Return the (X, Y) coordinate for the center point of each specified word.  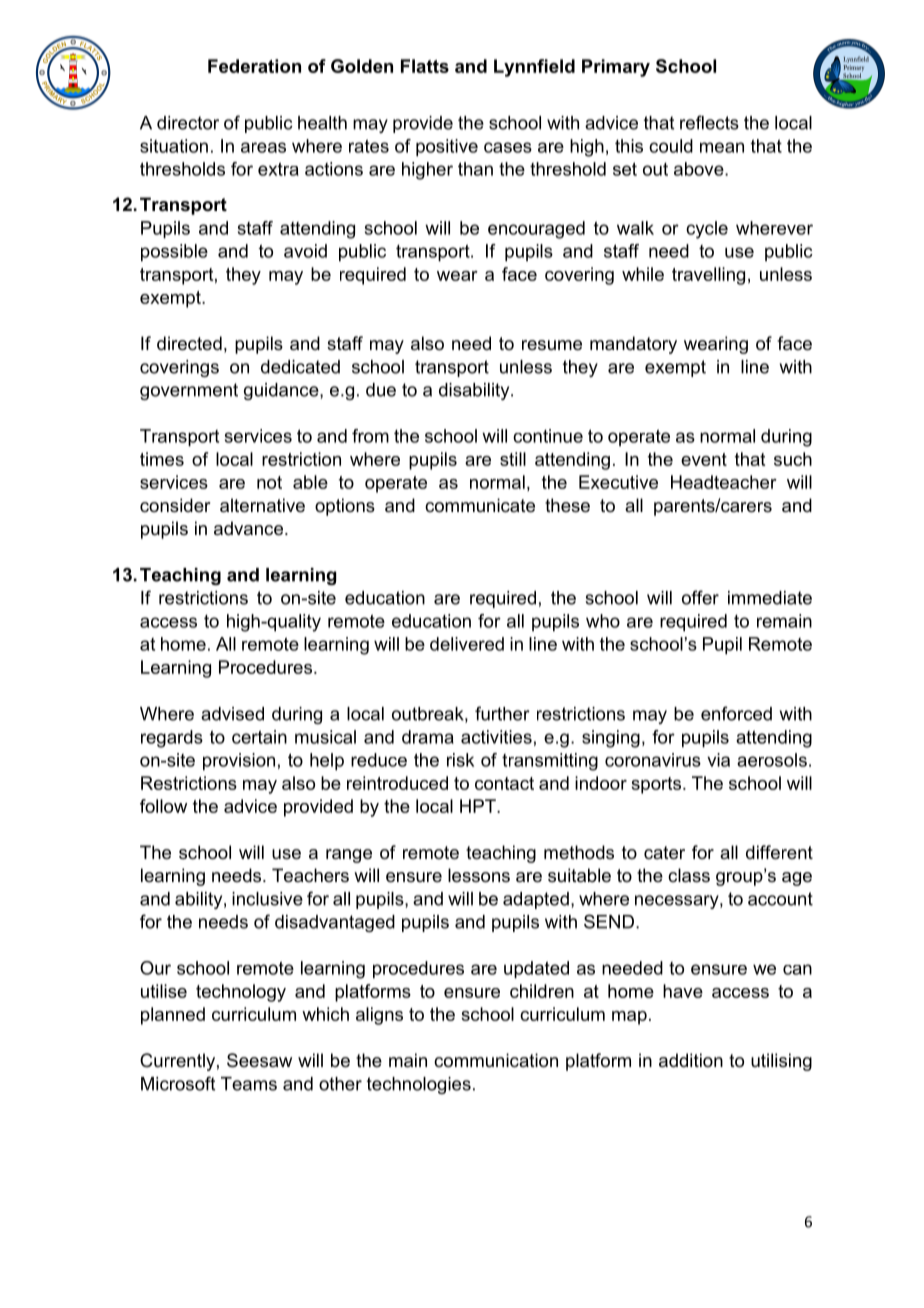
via (718, 760)
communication (496, 1060)
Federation (254, 66)
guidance (282, 391)
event (704, 459)
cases (508, 147)
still (513, 459)
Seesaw (259, 1060)
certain (259, 737)
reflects (709, 122)
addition (691, 1060)
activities (496, 737)
